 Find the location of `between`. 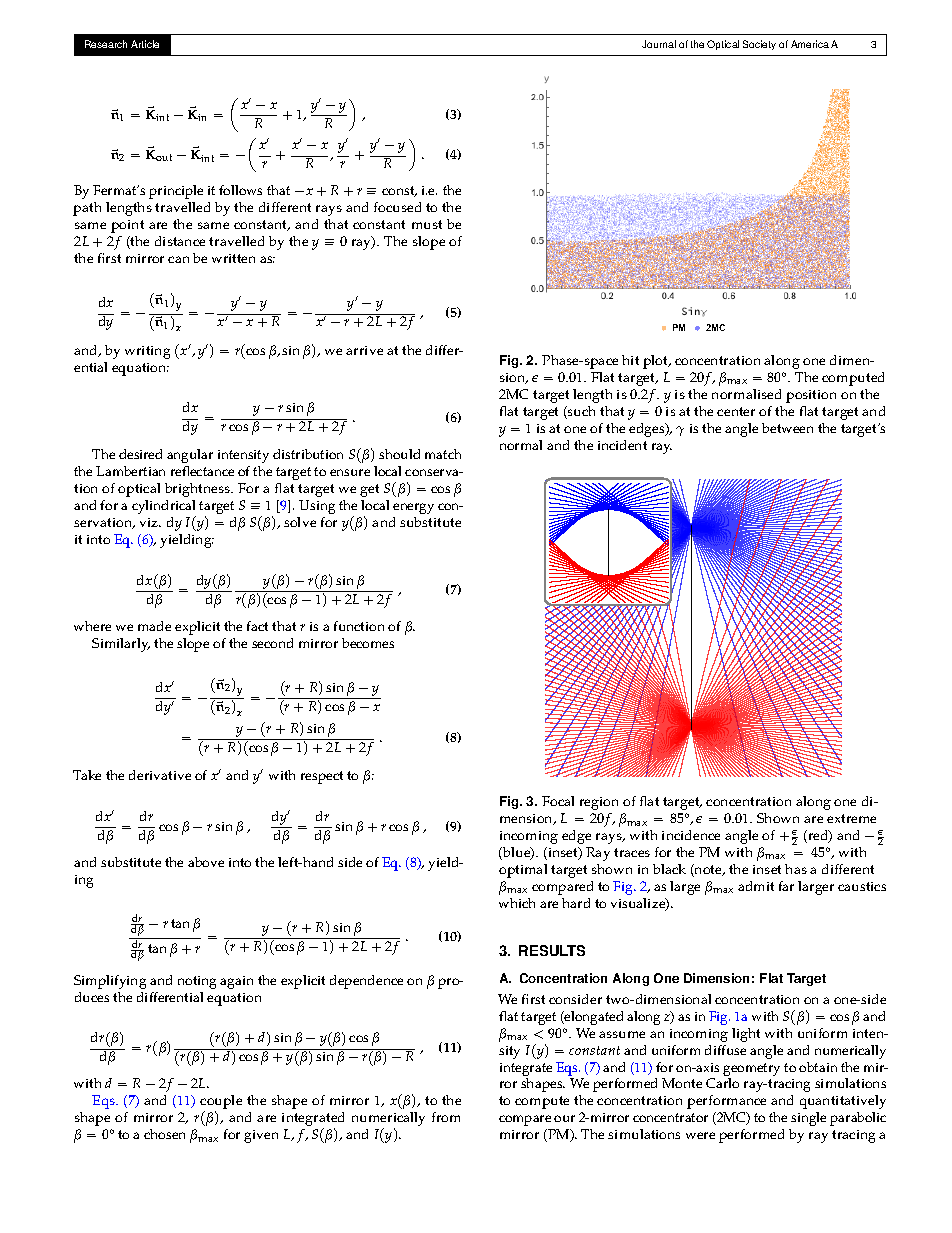

between is located at coordinates (787, 428).
